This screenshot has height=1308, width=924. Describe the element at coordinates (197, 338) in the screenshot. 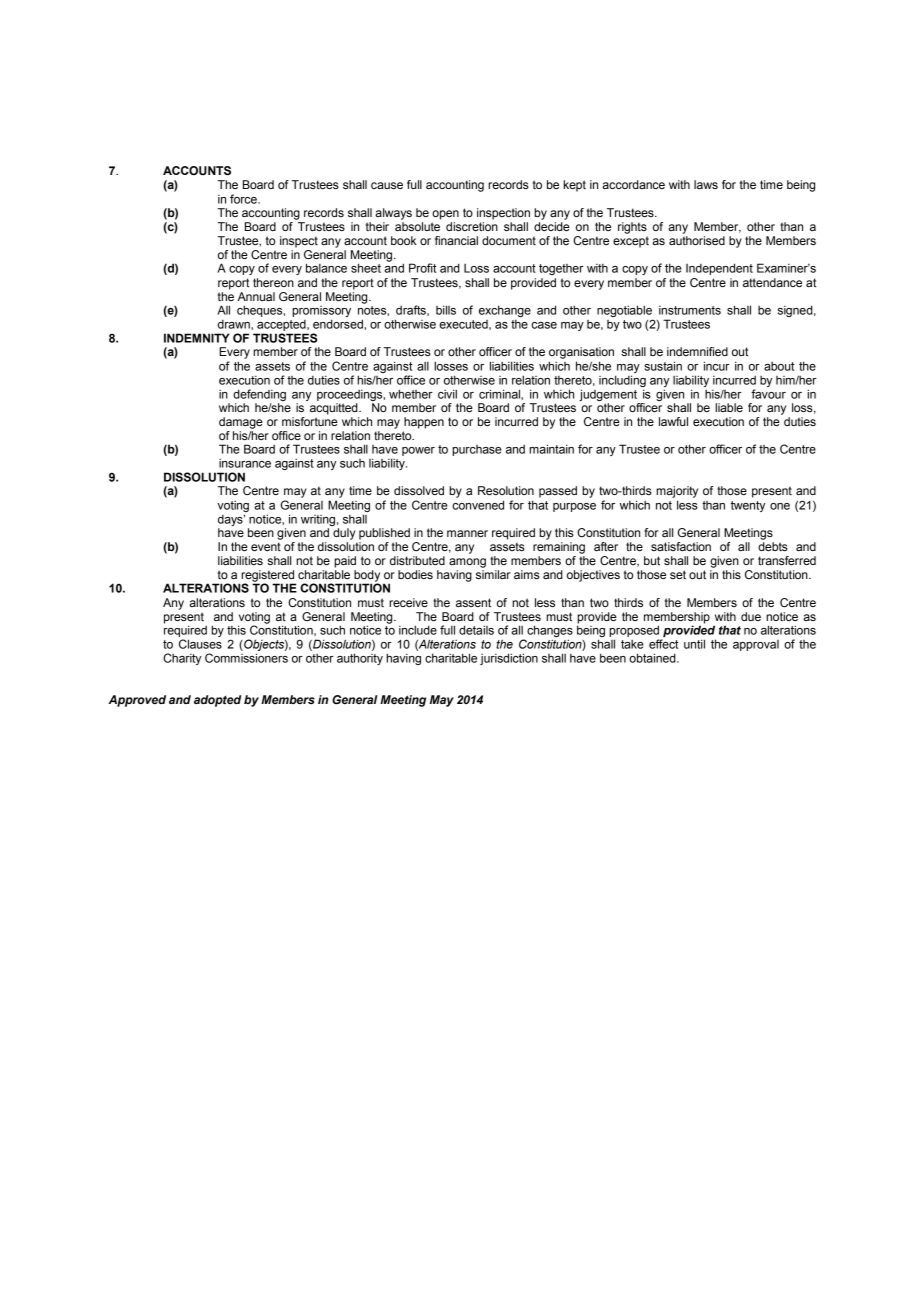

I see `INDEMNITY` at that location.
